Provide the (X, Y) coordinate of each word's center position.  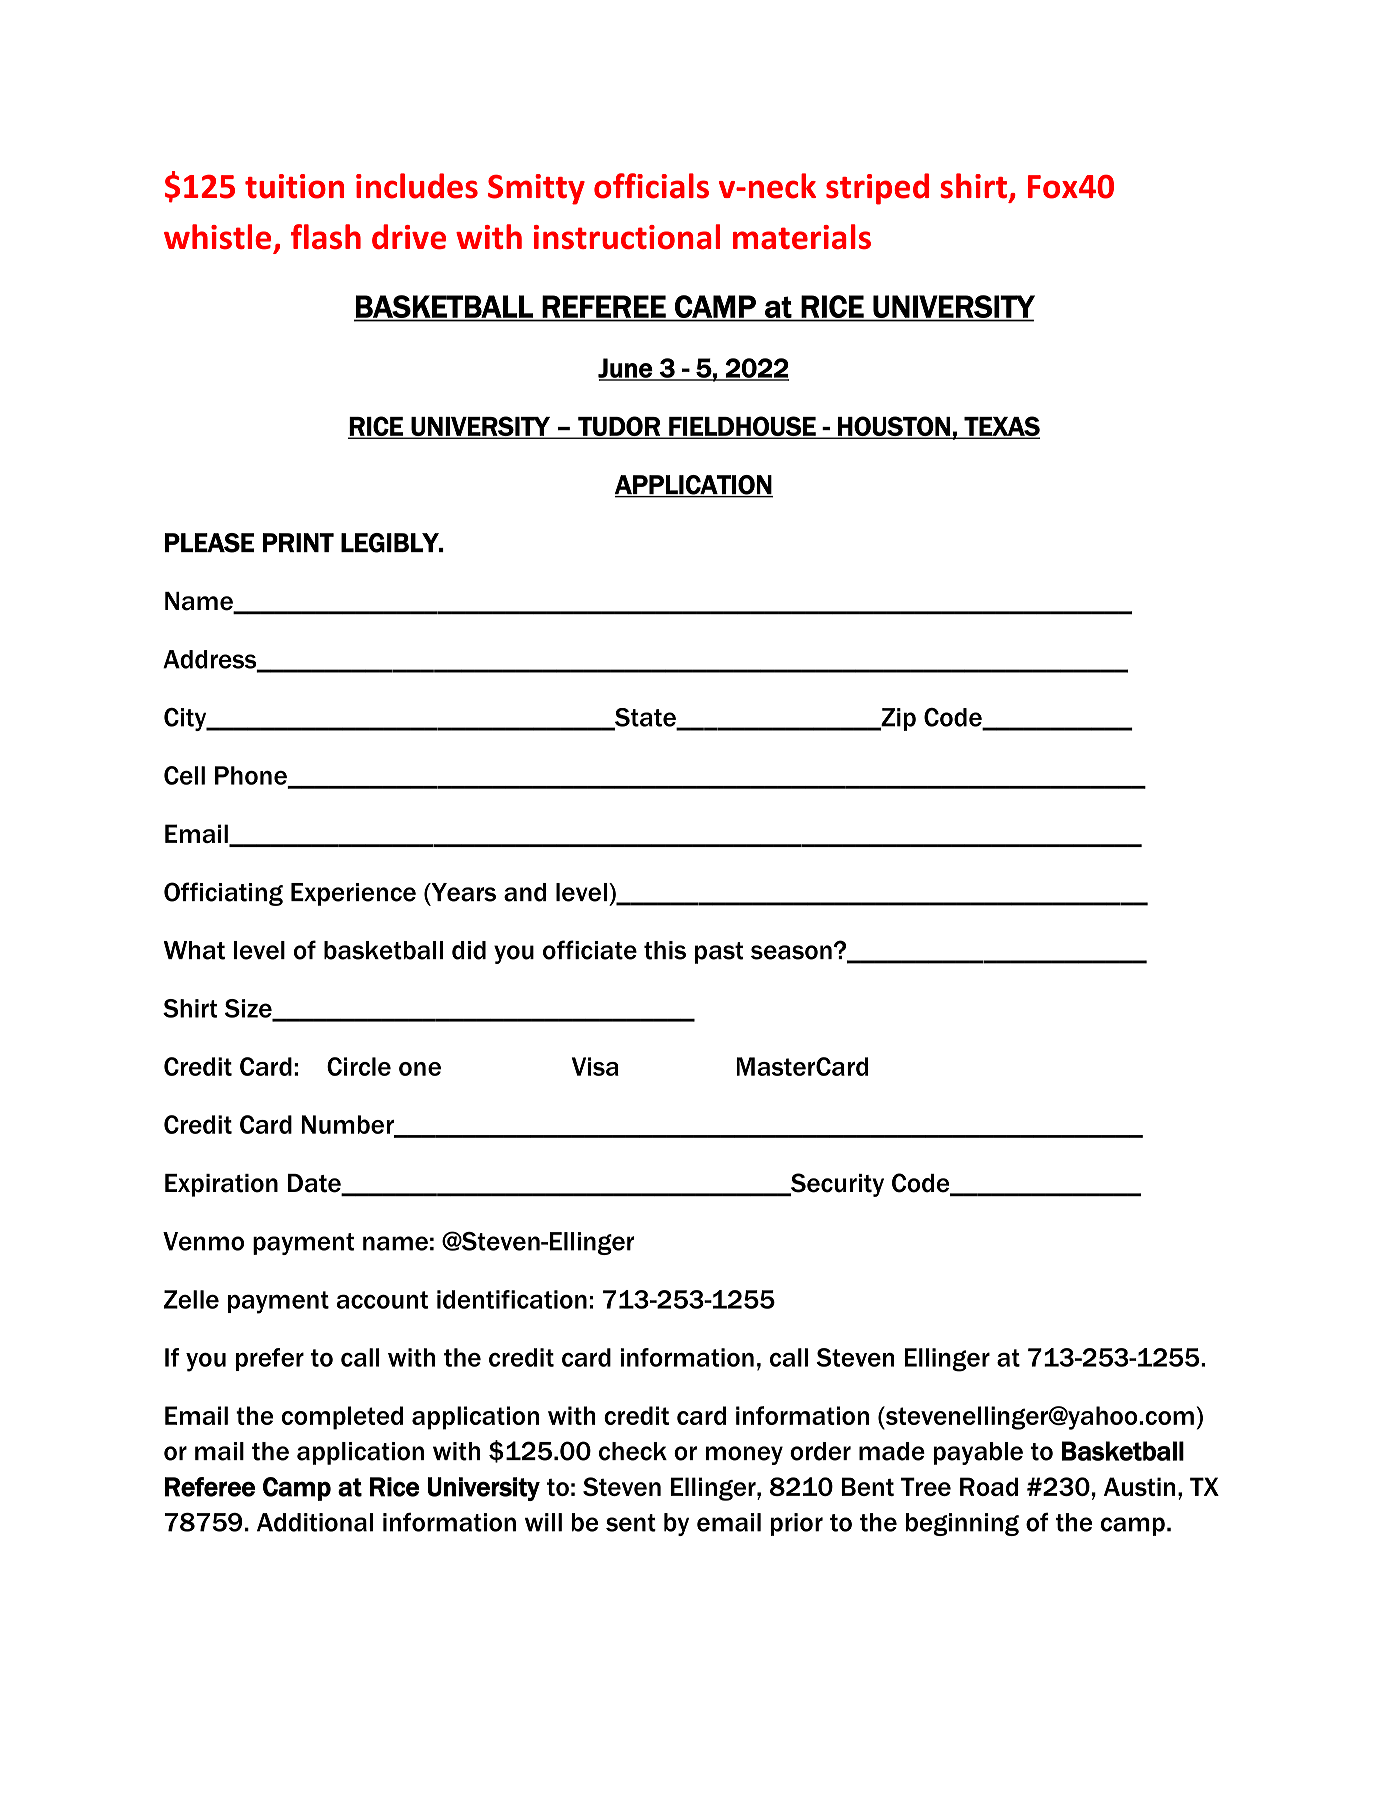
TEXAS (1001, 427)
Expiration (221, 1185)
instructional (627, 236)
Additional (315, 1522)
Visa (595, 1066)
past (719, 953)
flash (326, 236)
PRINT (298, 542)
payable (978, 1453)
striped (877, 189)
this (665, 950)
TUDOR (619, 427)
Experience (353, 894)
